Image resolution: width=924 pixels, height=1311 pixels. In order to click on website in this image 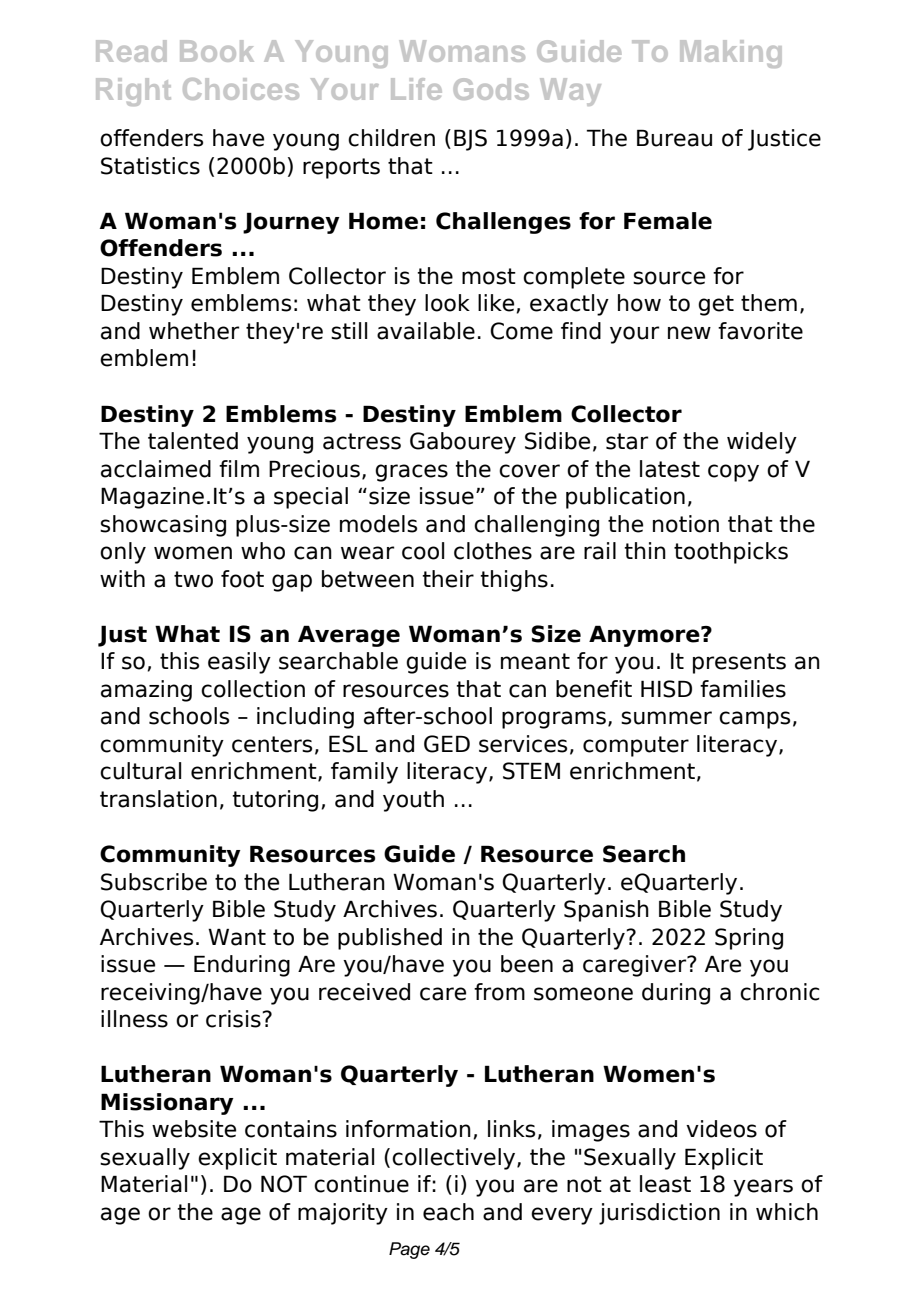, I will do `click(194, 1129)`.
